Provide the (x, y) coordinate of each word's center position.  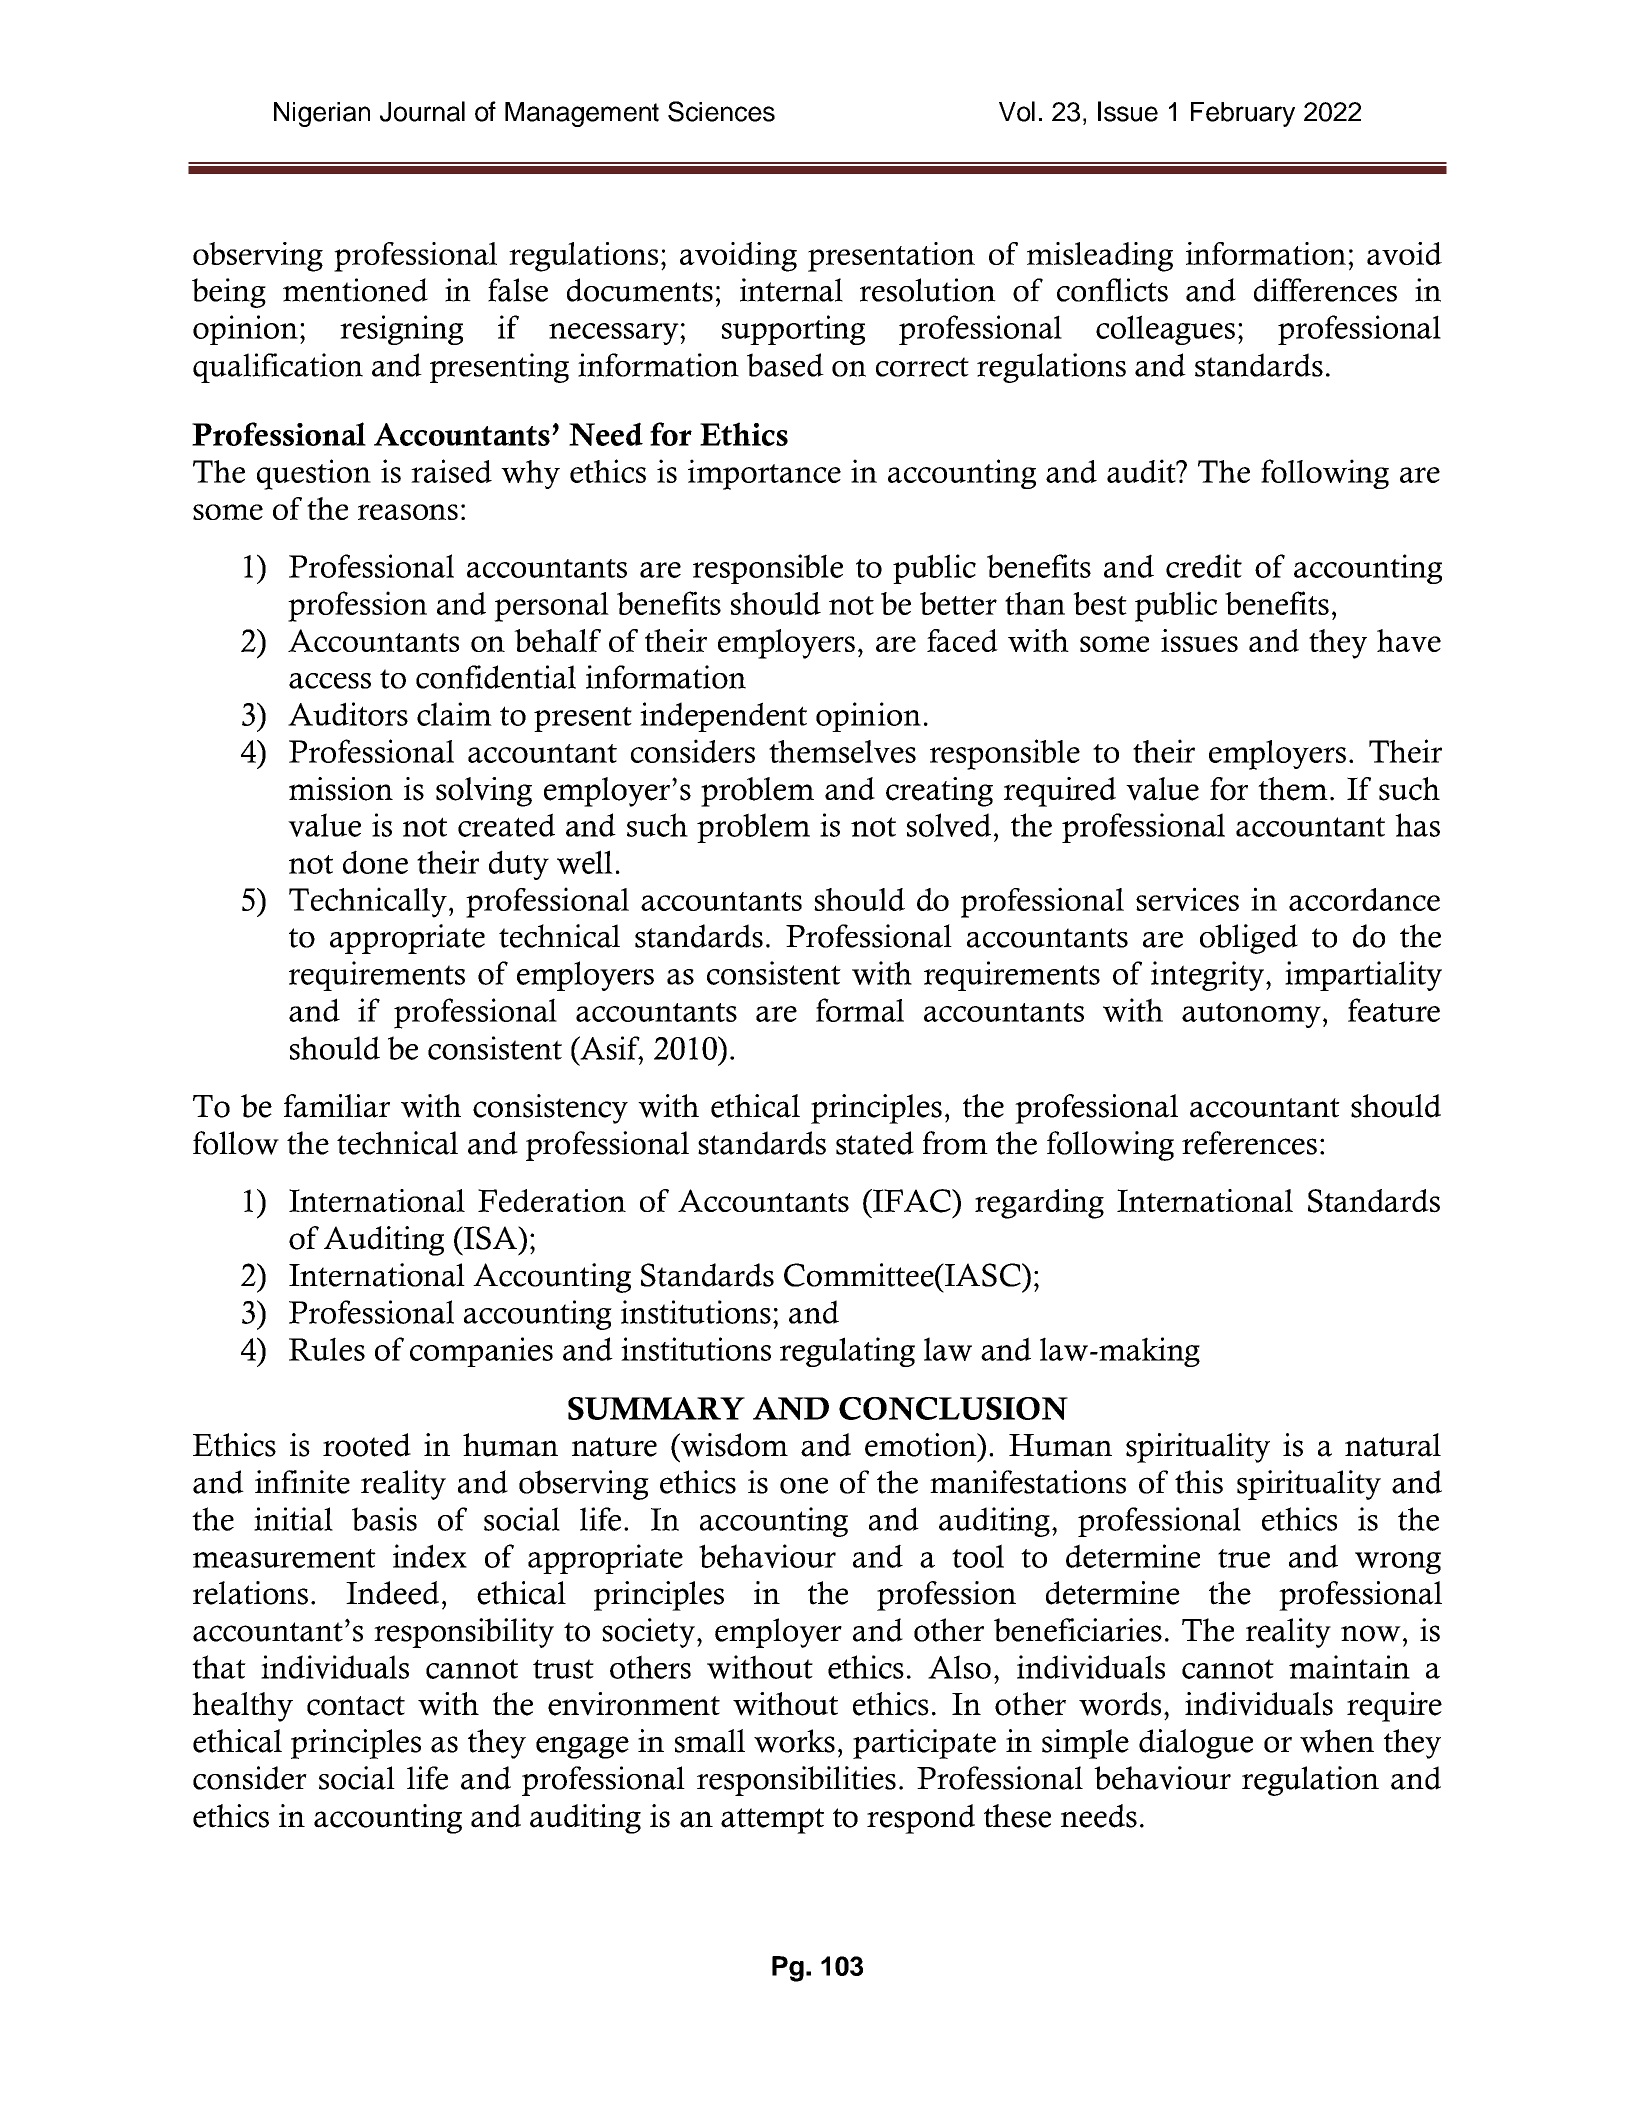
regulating (847, 1352)
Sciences (721, 111)
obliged (1249, 939)
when (1337, 1741)
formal (860, 1010)
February (1243, 114)
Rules (327, 1349)
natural (1393, 1445)
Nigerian (322, 114)
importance (764, 474)
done (375, 862)
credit (1204, 566)
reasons (408, 512)
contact (356, 1706)
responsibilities (796, 1781)
